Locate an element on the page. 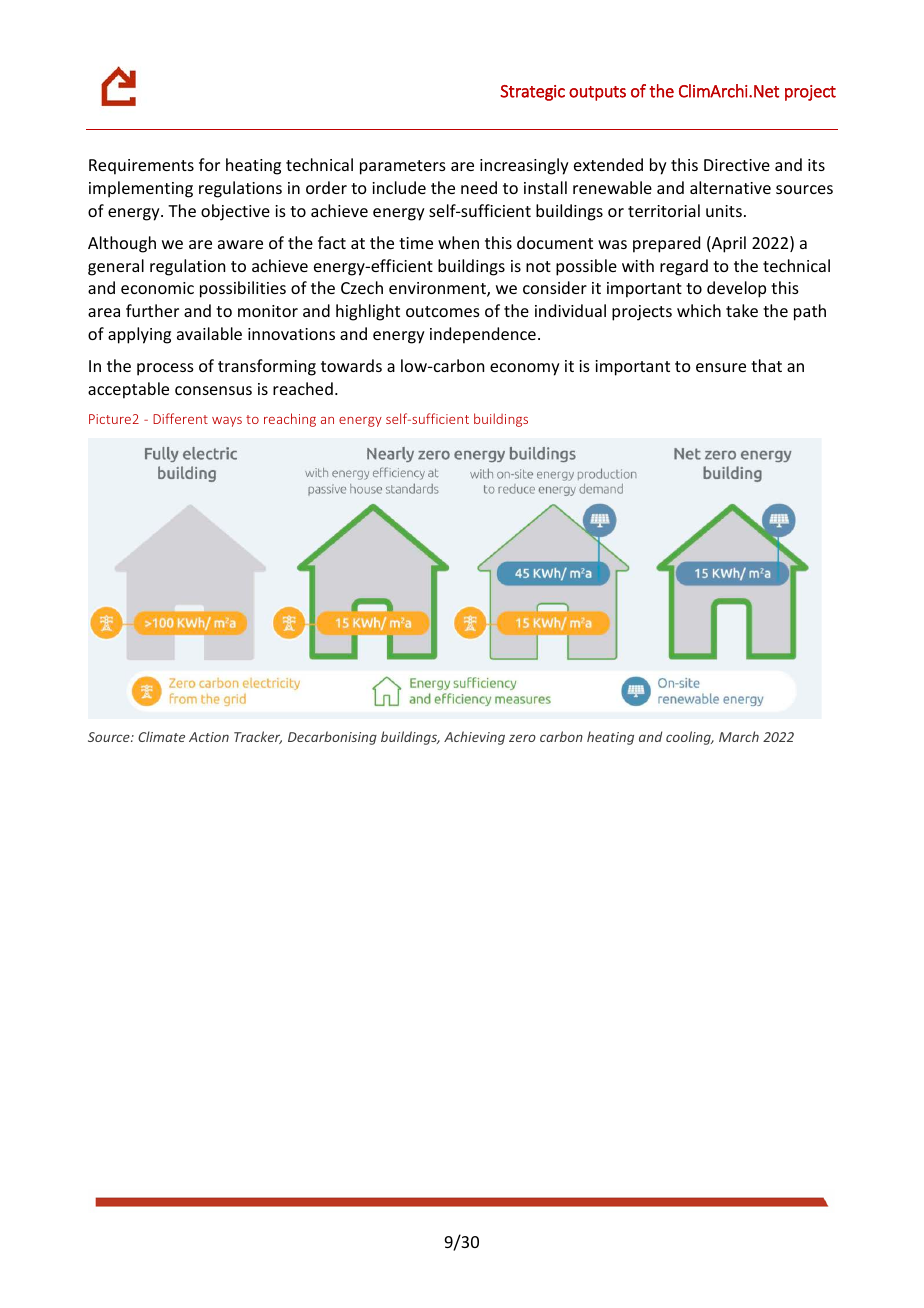  Strategic is located at coordinates (532, 93).
